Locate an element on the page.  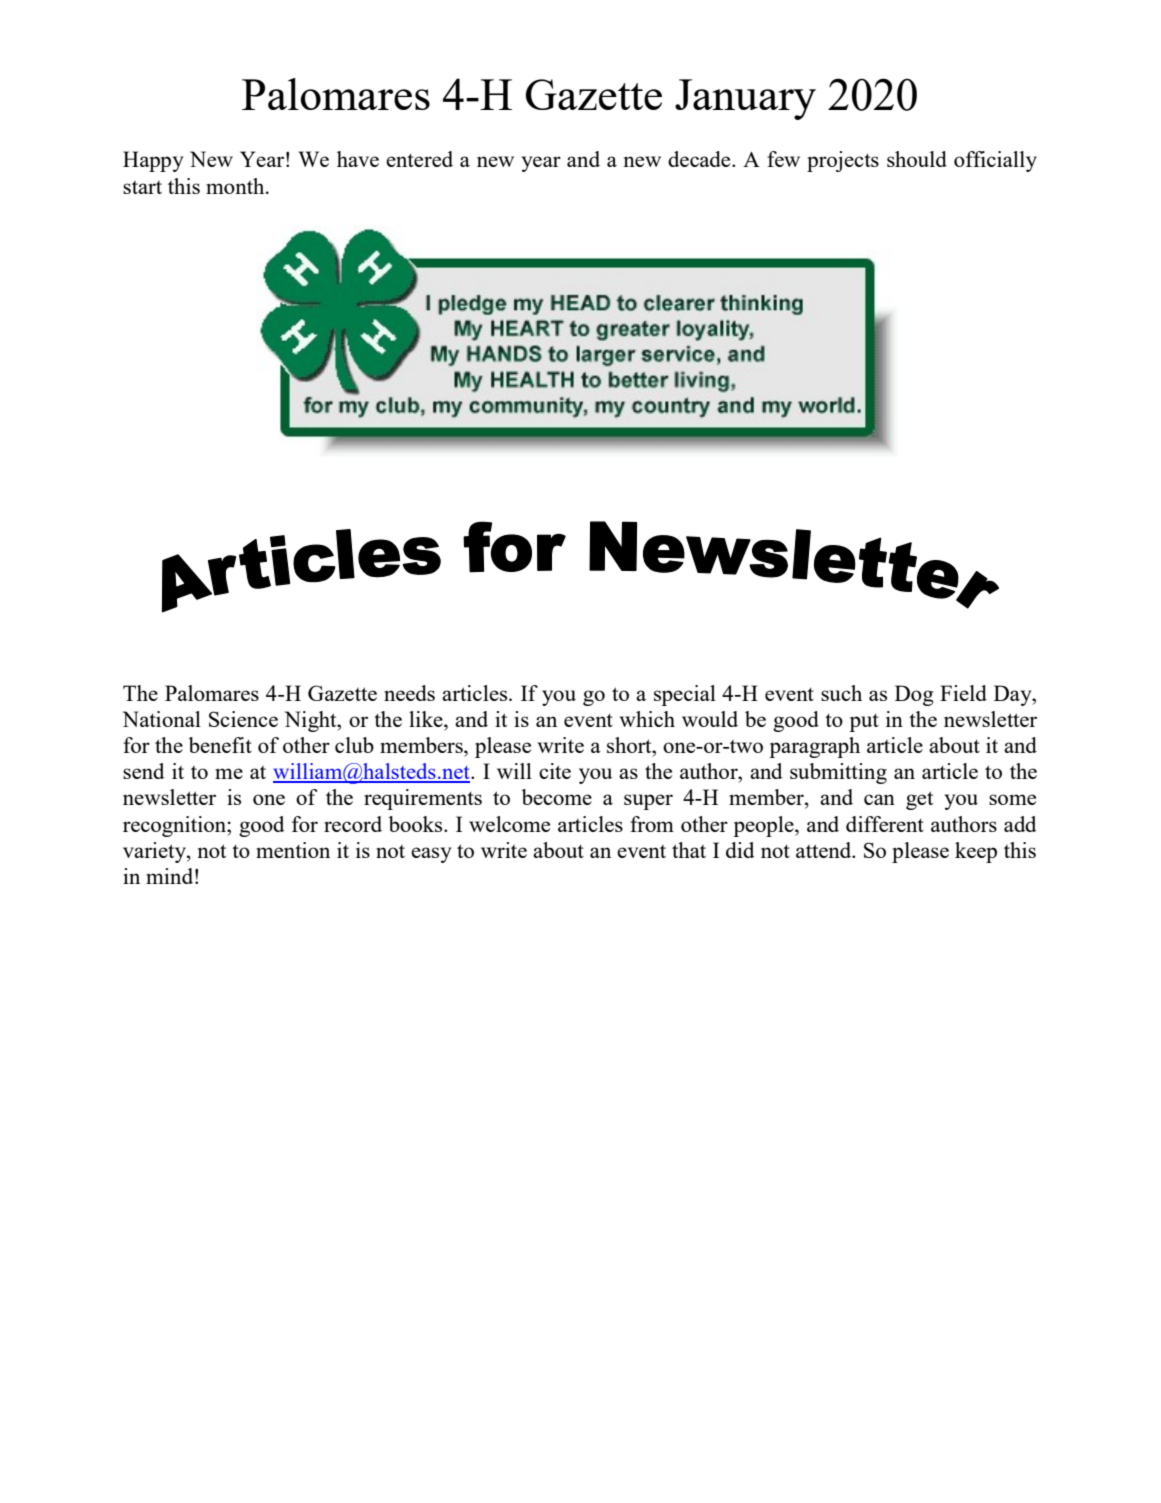
from is located at coordinates (652, 824).
